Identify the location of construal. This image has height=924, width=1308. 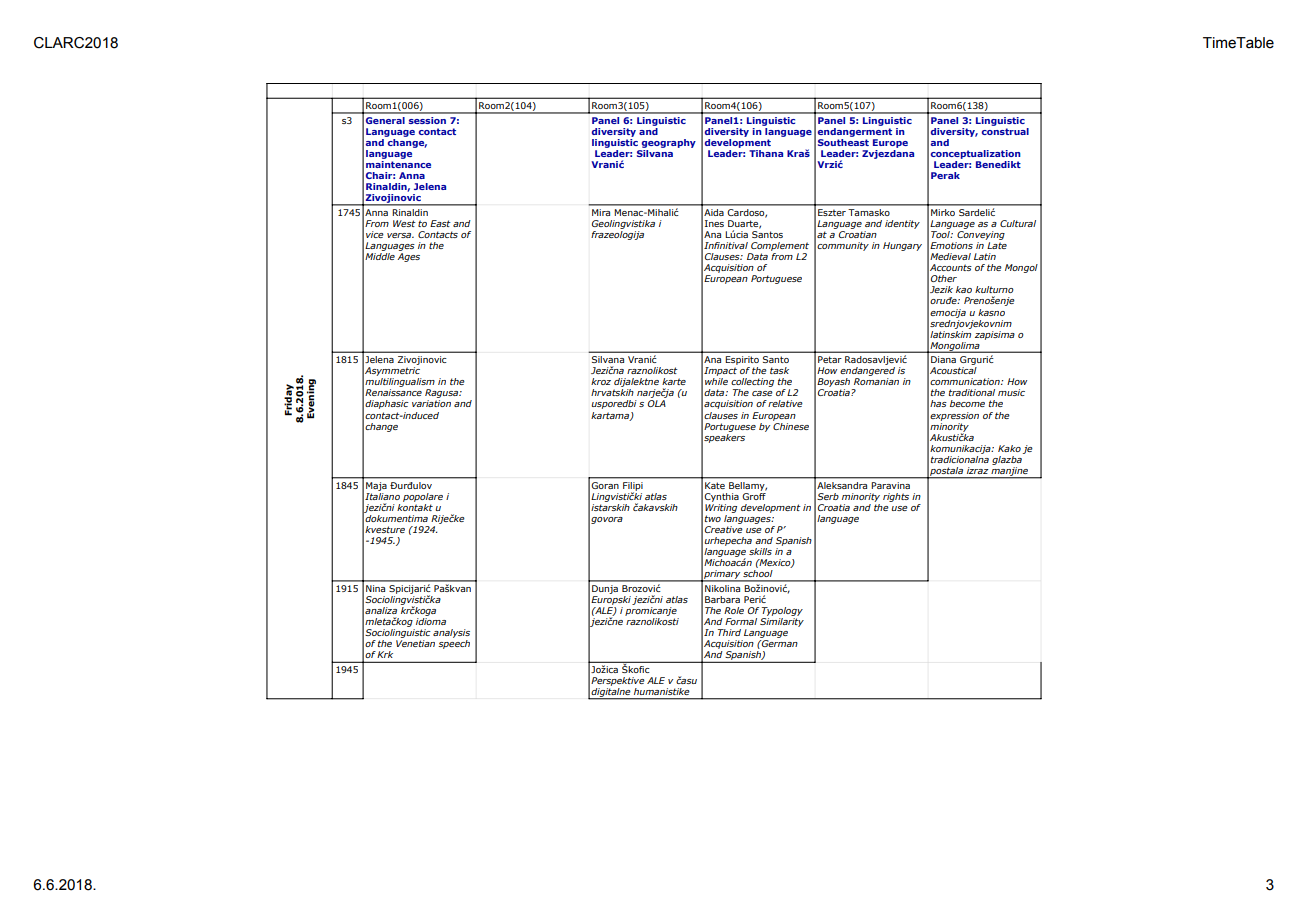
(1005, 130).
